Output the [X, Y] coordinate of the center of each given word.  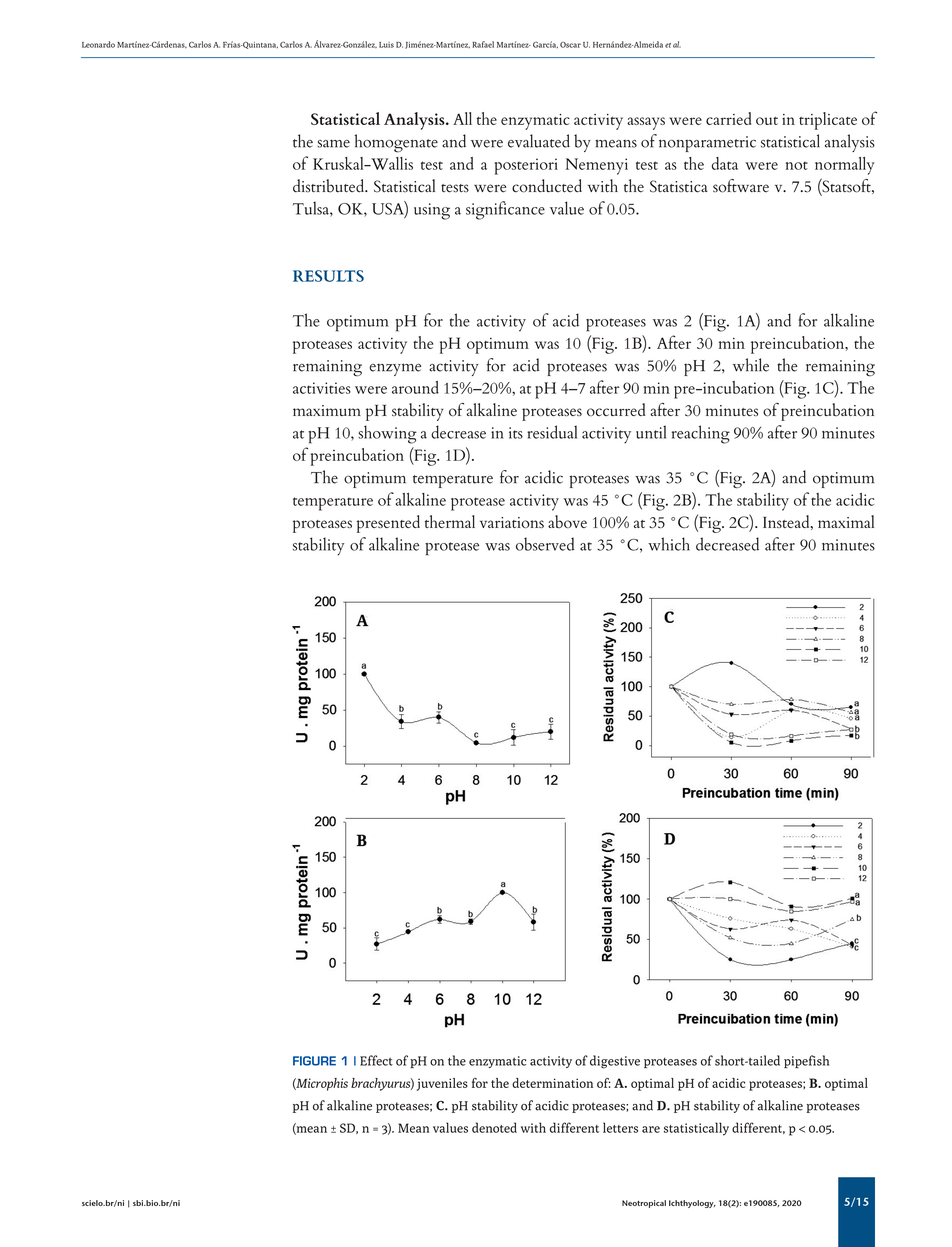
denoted [494, 1127]
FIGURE [314, 1061]
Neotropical [644, 1204]
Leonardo [98, 44]
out [767, 121]
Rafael [483, 44]
